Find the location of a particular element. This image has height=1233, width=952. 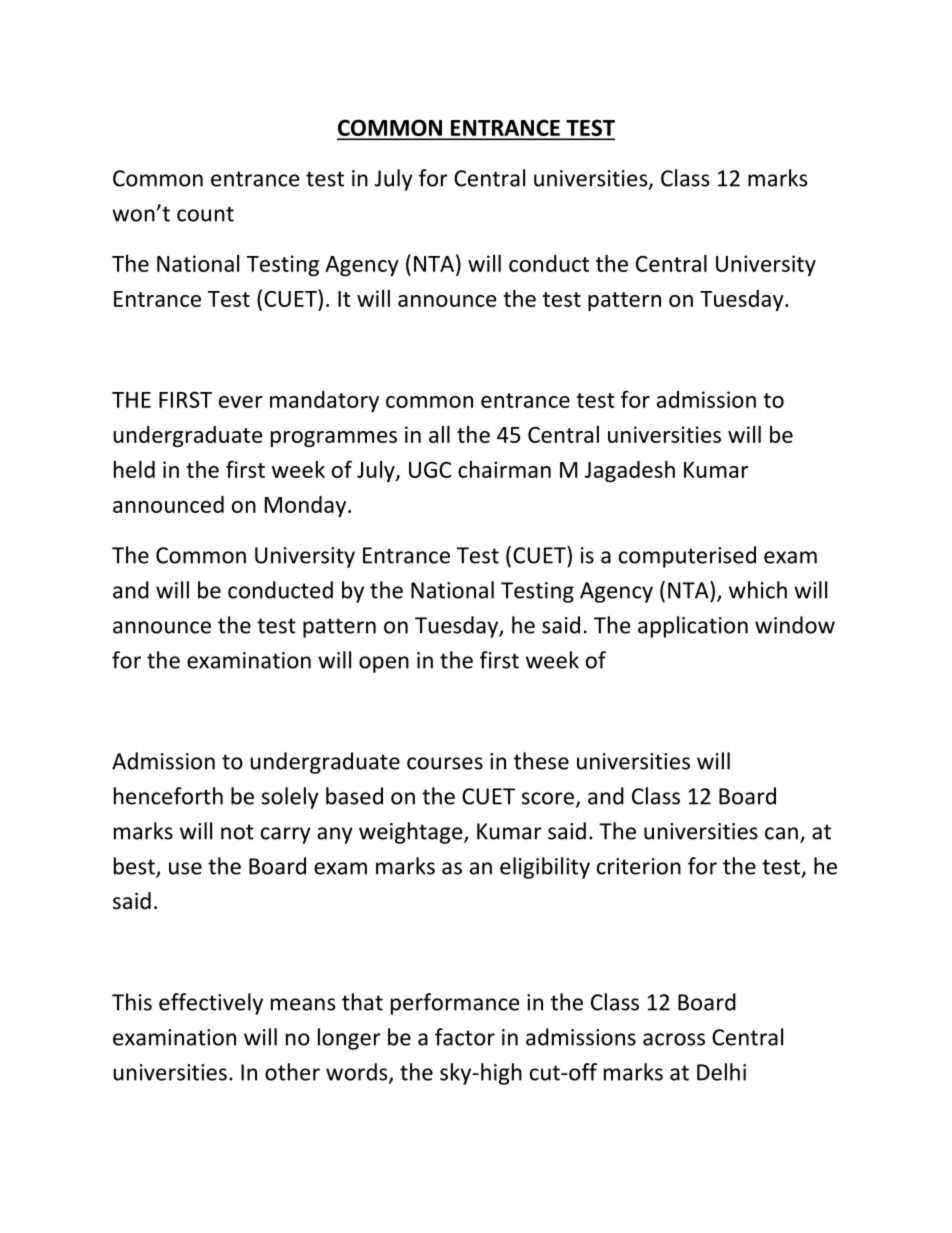

application is located at coordinates (693, 627).
